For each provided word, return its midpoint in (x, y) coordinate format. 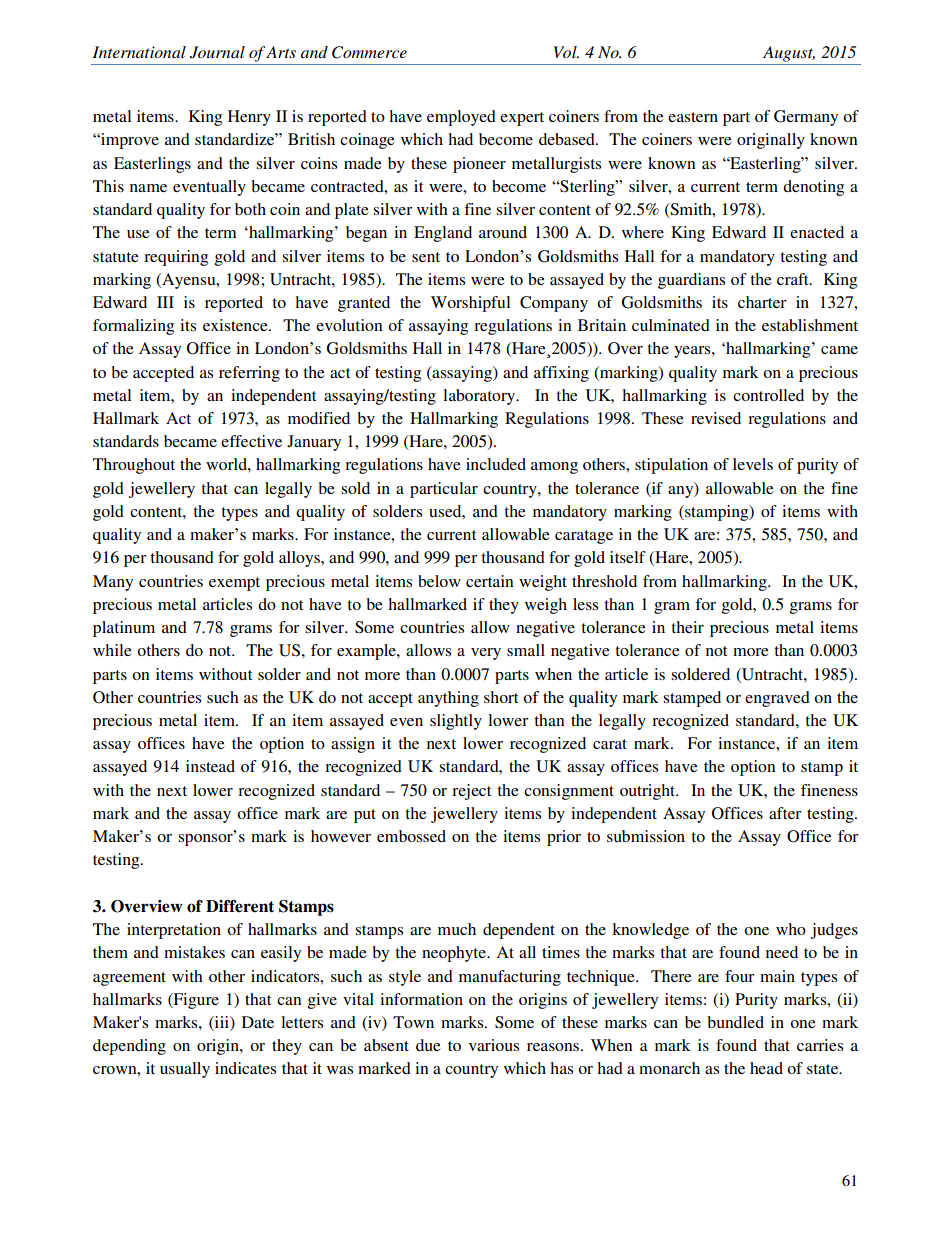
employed (461, 118)
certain (490, 581)
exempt (234, 584)
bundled (735, 1022)
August (789, 54)
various (494, 1045)
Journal (217, 52)
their (687, 627)
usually (185, 1070)
